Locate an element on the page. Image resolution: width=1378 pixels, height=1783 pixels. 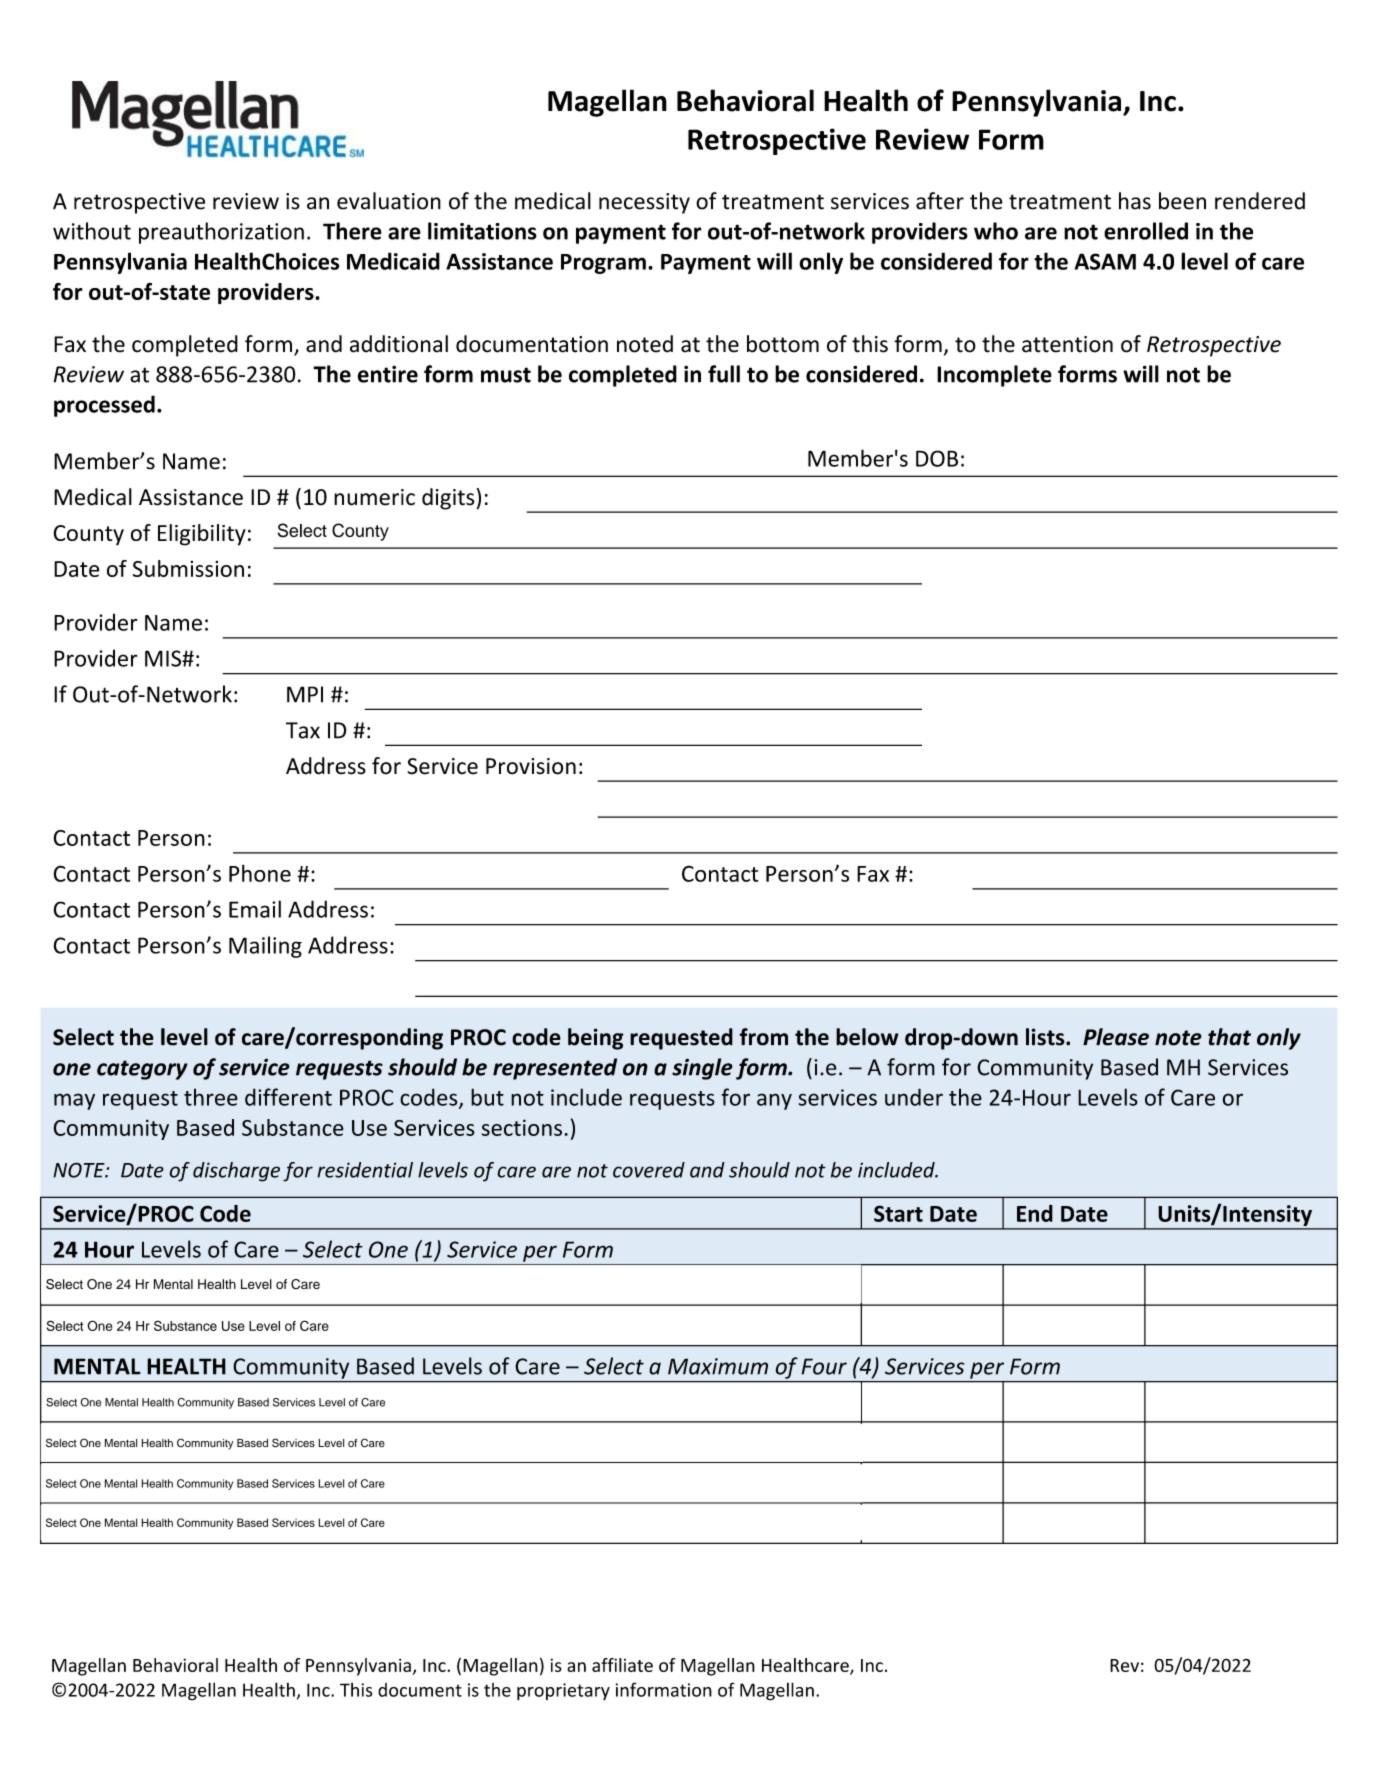
ASAM is located at coordinates (1105, 261).
